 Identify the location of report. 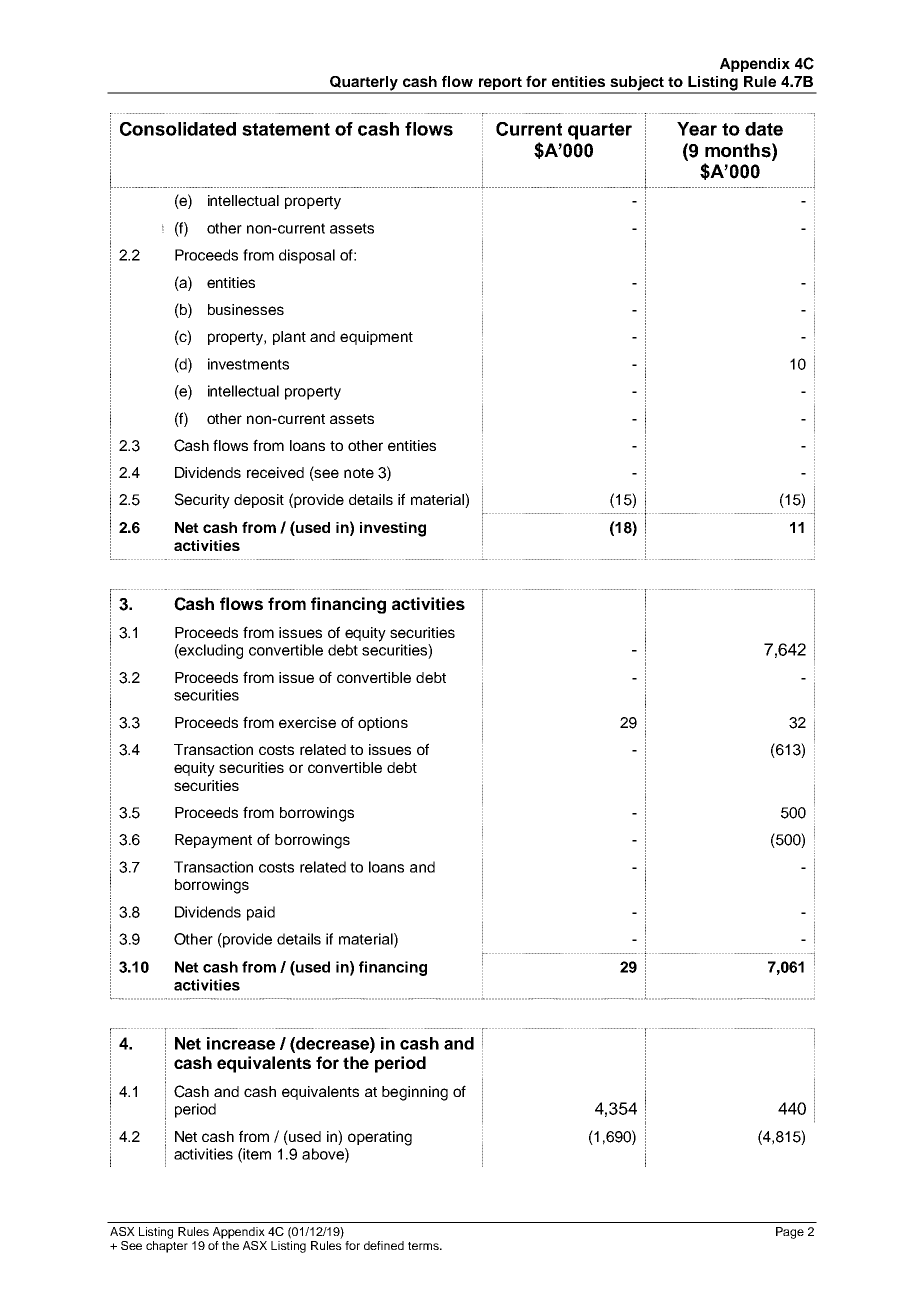
(500, 85).
